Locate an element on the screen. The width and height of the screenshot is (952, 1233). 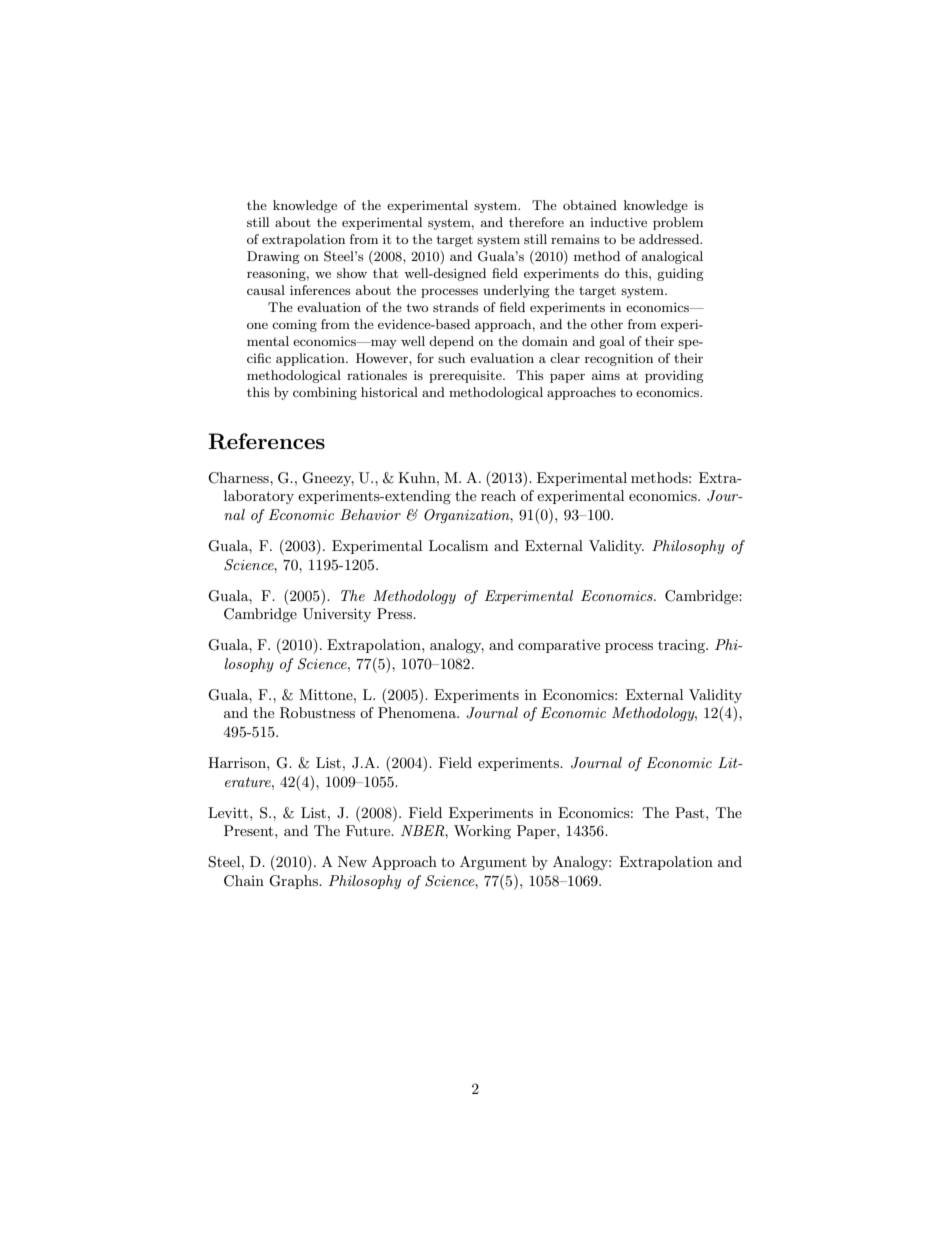
aims is located at coordinates (606, 375).
